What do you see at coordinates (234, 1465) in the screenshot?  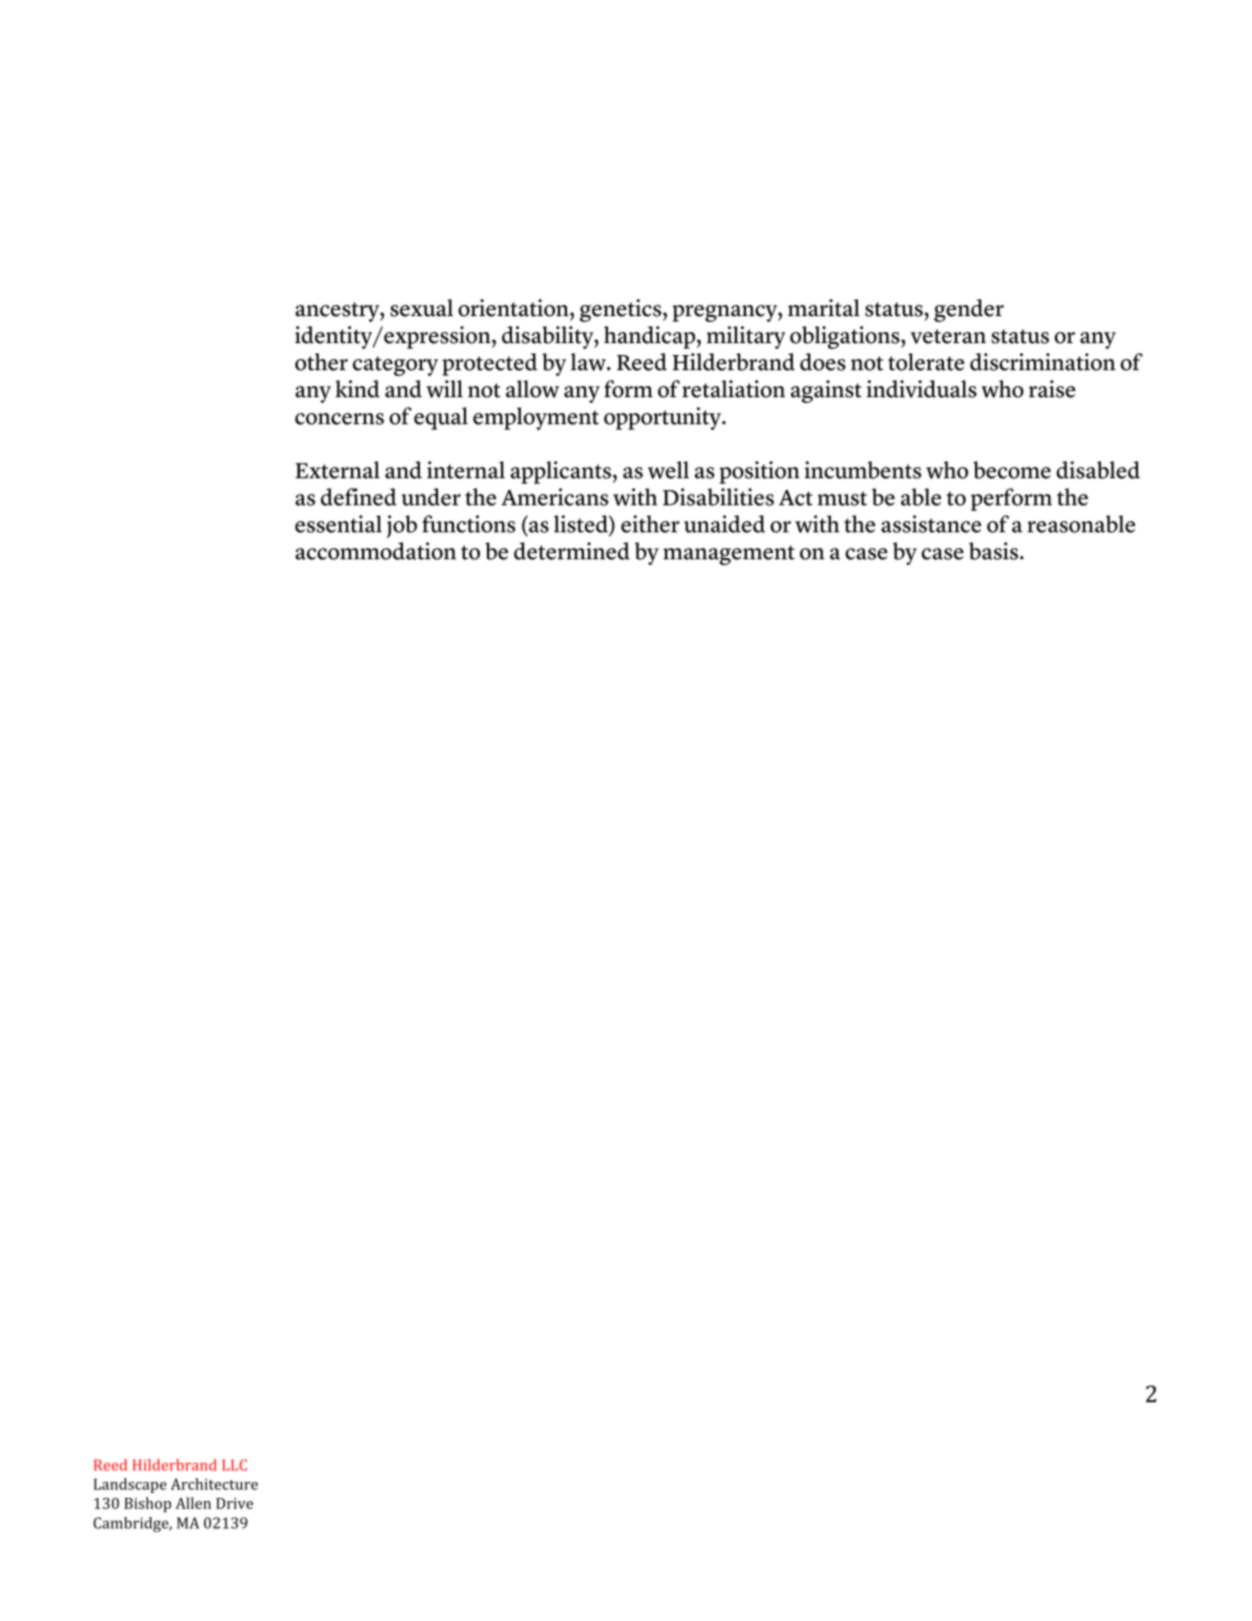 I see `LLC` at bounding box center [234, 1465].
